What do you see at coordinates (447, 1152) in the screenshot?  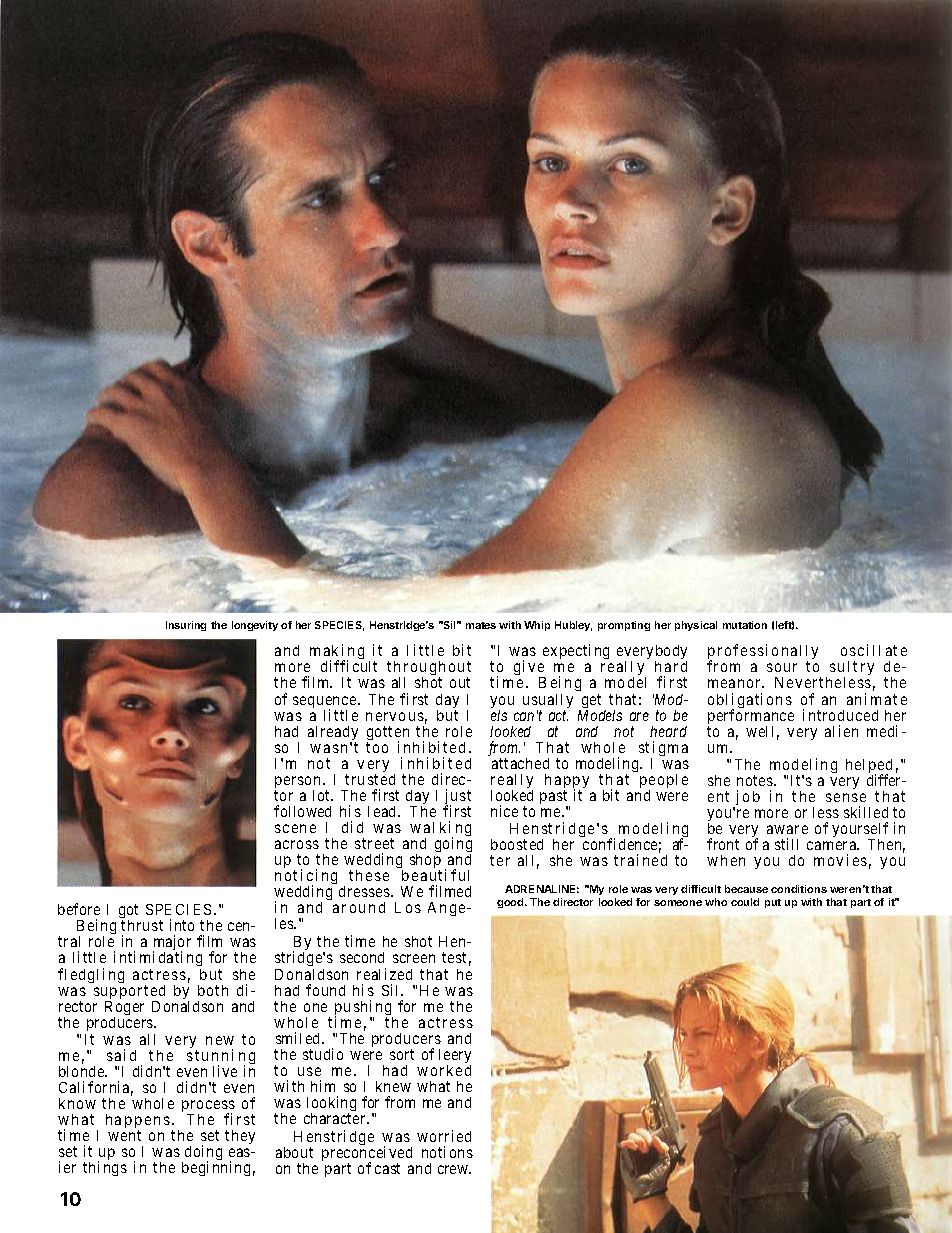 I see `notions` at bounding box center [447, 1152].
